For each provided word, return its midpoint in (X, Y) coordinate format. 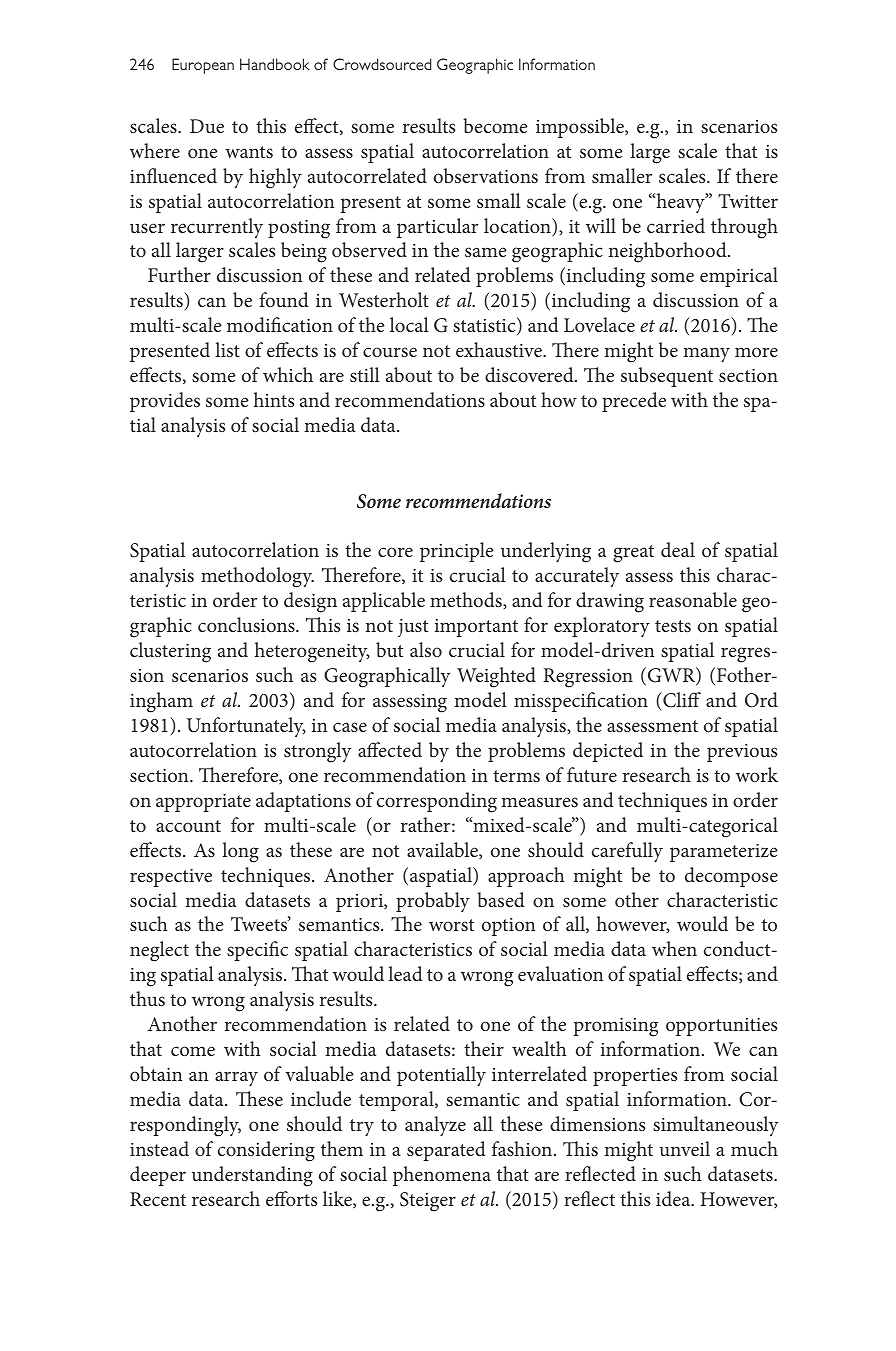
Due (207, 126)
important (476, 628)
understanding (252, 1176)
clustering (170, 652)
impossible (581, 128)
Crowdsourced (382, 64)
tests (673, 626)
